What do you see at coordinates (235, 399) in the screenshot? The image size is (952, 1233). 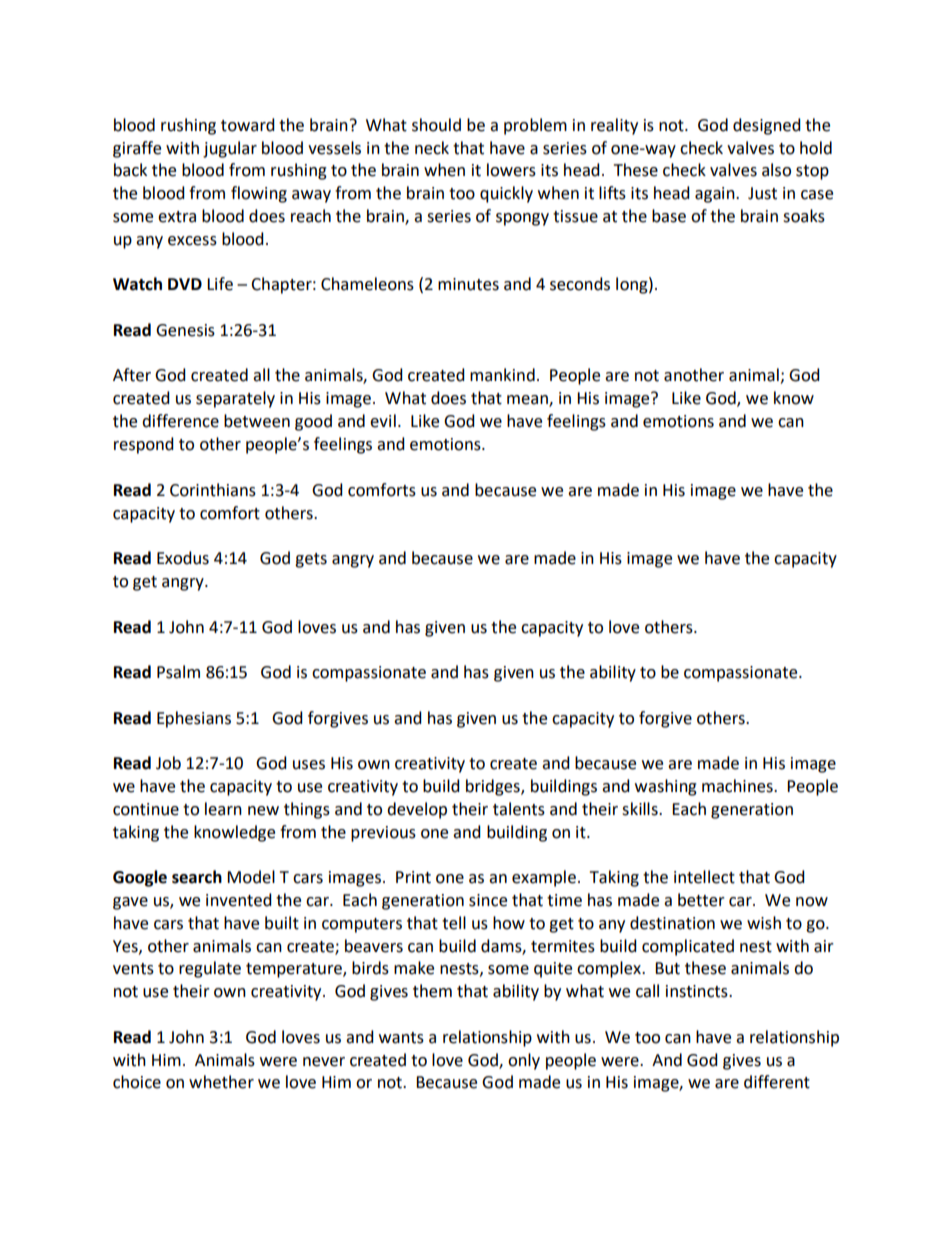 I see `separately` at bounding box center [235, 399].
